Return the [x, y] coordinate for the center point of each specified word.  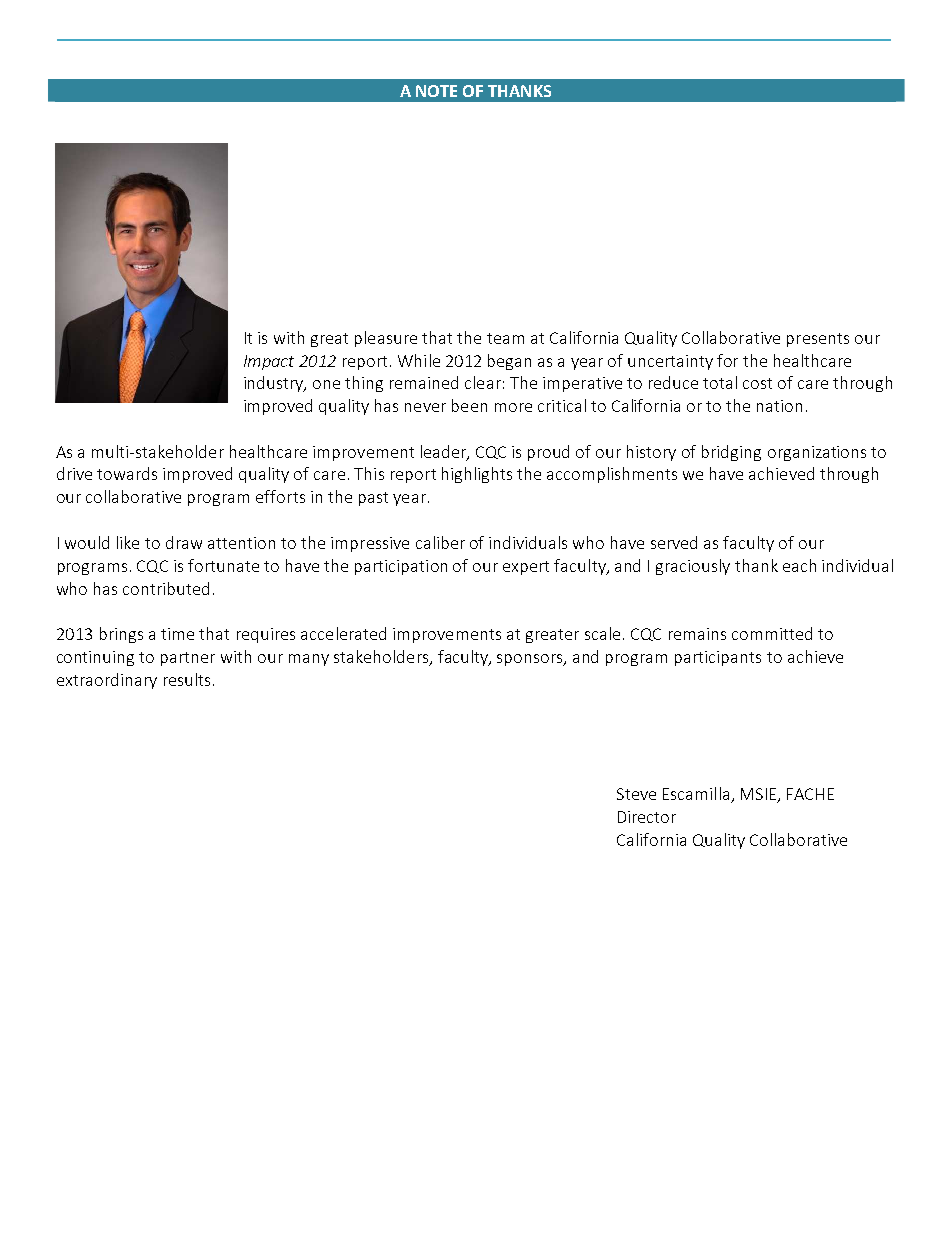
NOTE [436, 91]
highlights [477, 475]
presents [818, 340]
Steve [636, 794]
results [187, 679]
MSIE [759, 795]
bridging [731, 453]
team [505, 338]
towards [127, 473]
